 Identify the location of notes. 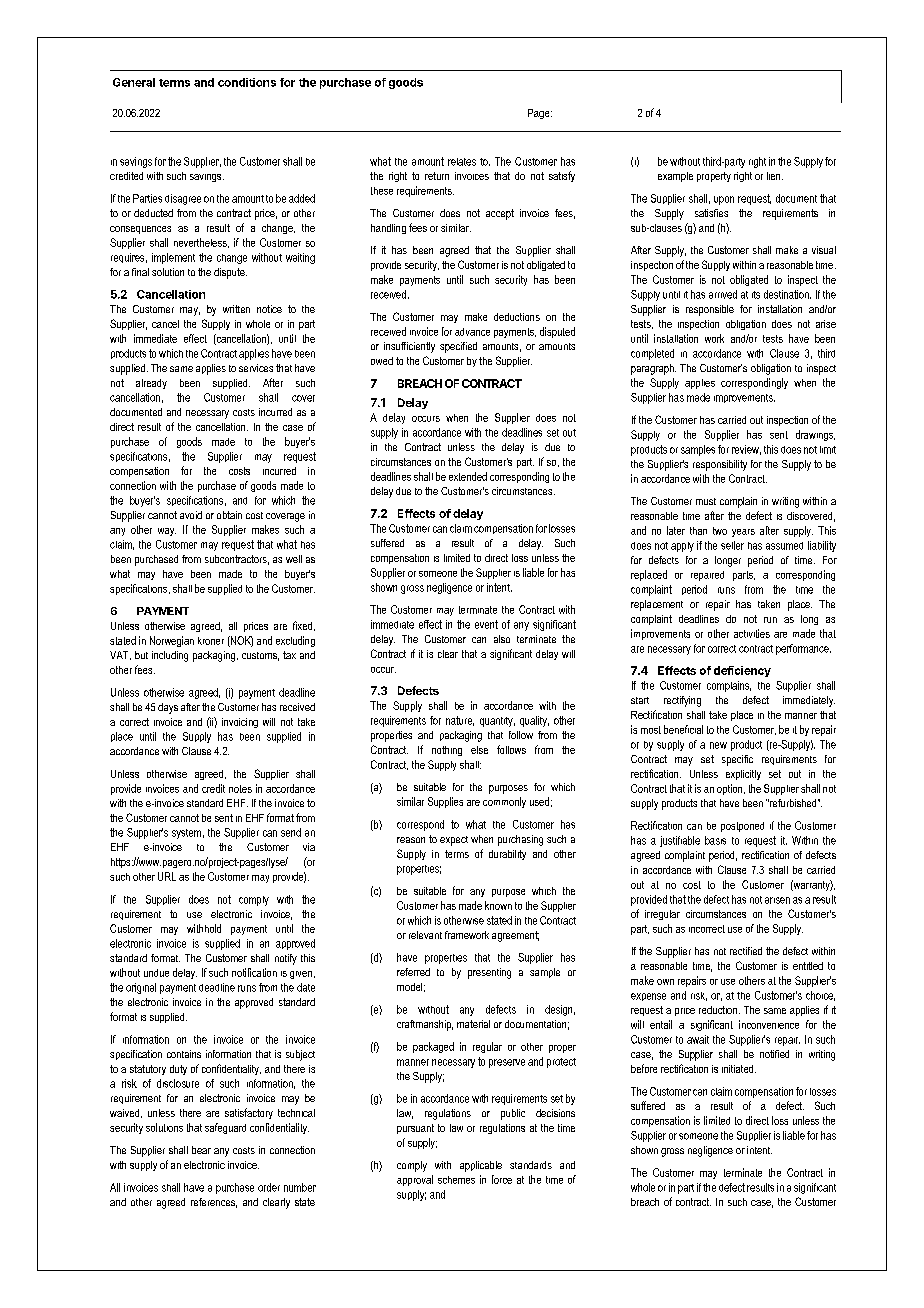
(240, 789).
